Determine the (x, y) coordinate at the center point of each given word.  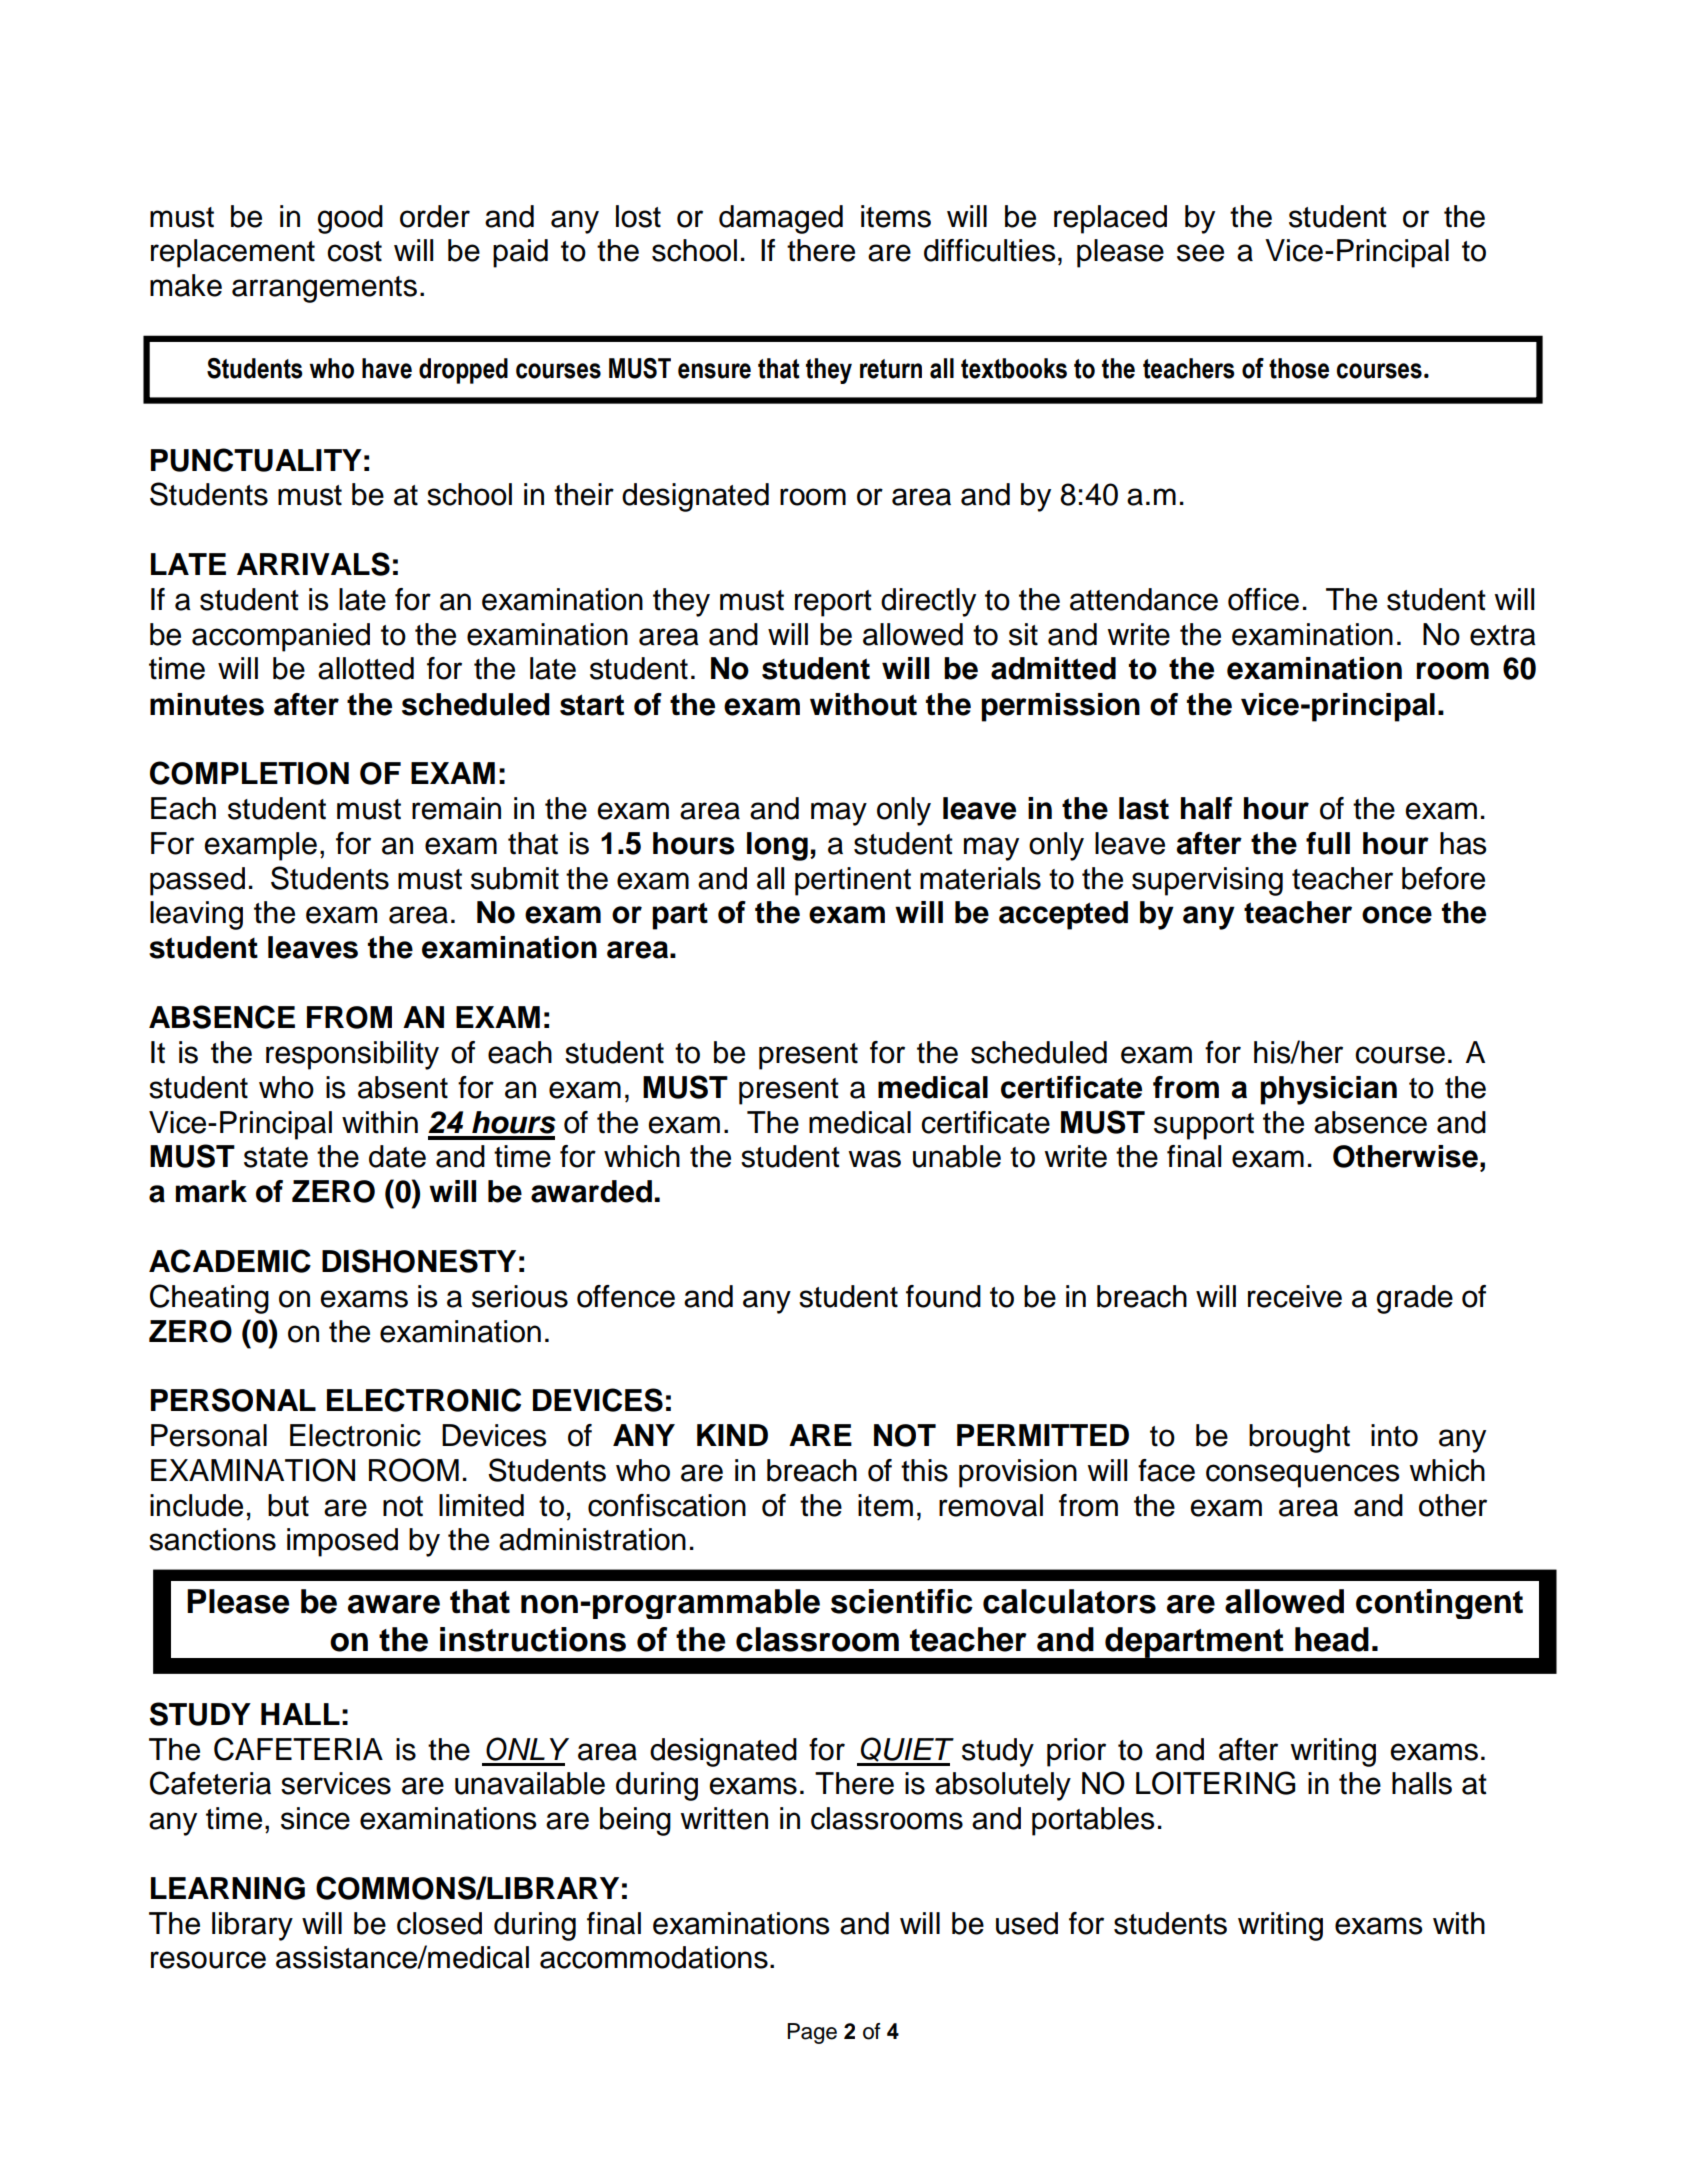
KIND (732, 1435)
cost (354, 251)
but (288, 1505)
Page (812, 2033)
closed (439, 1923)
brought (1299, 1438)
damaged (781, 219)
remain (456, 808)
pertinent (853, 881)
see (1200, 253)
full (1328, 843)
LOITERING (1215, 1783)
